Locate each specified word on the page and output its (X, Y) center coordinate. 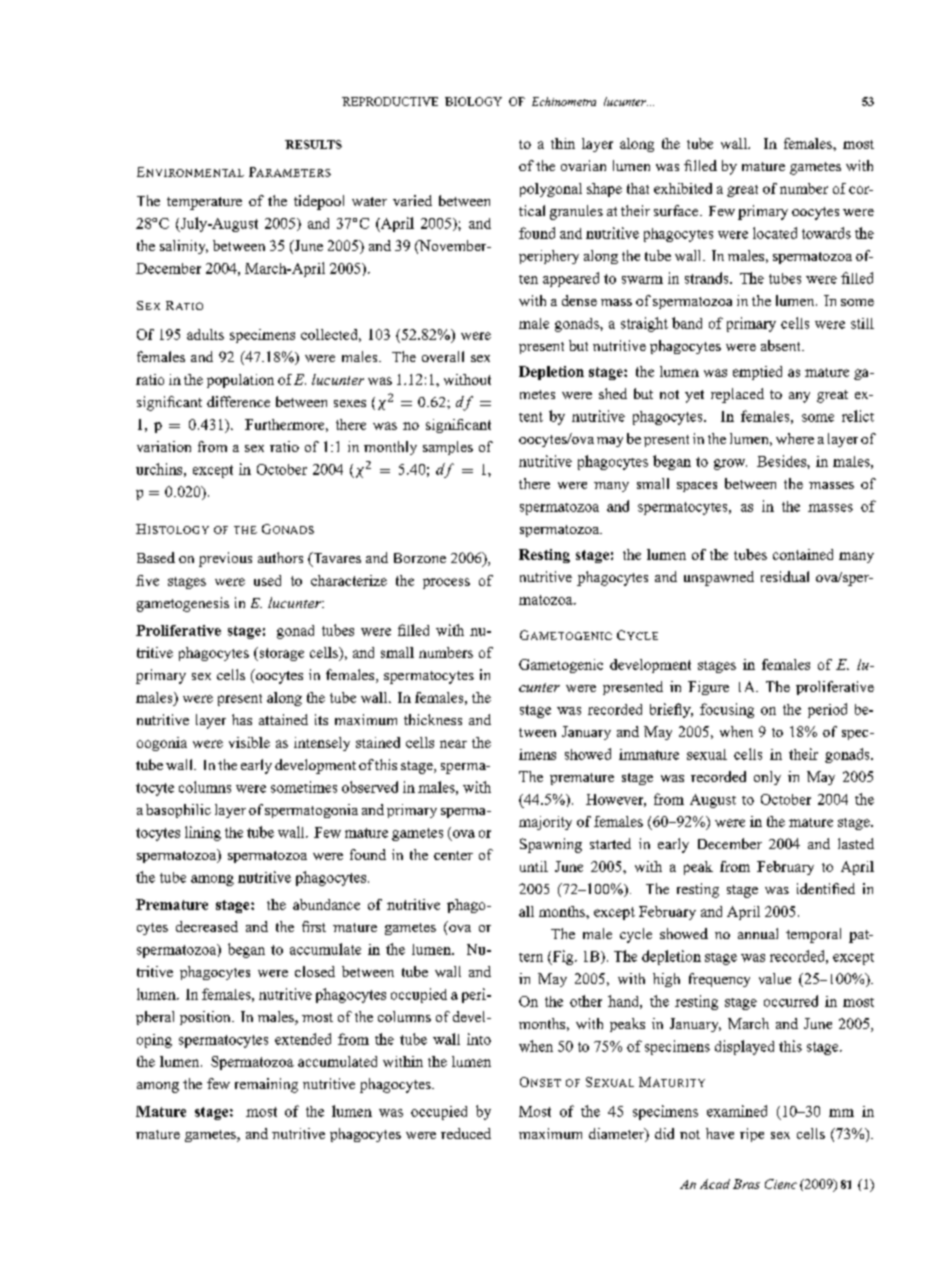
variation (164, 446)
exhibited (683, 188)
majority (545, 823)
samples (448, 448)
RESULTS (313, 144)
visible (249, 742)
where (795, 438)
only (767, 778)
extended (303, 1039)
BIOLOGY (473, 101)
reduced (466, 1133)
